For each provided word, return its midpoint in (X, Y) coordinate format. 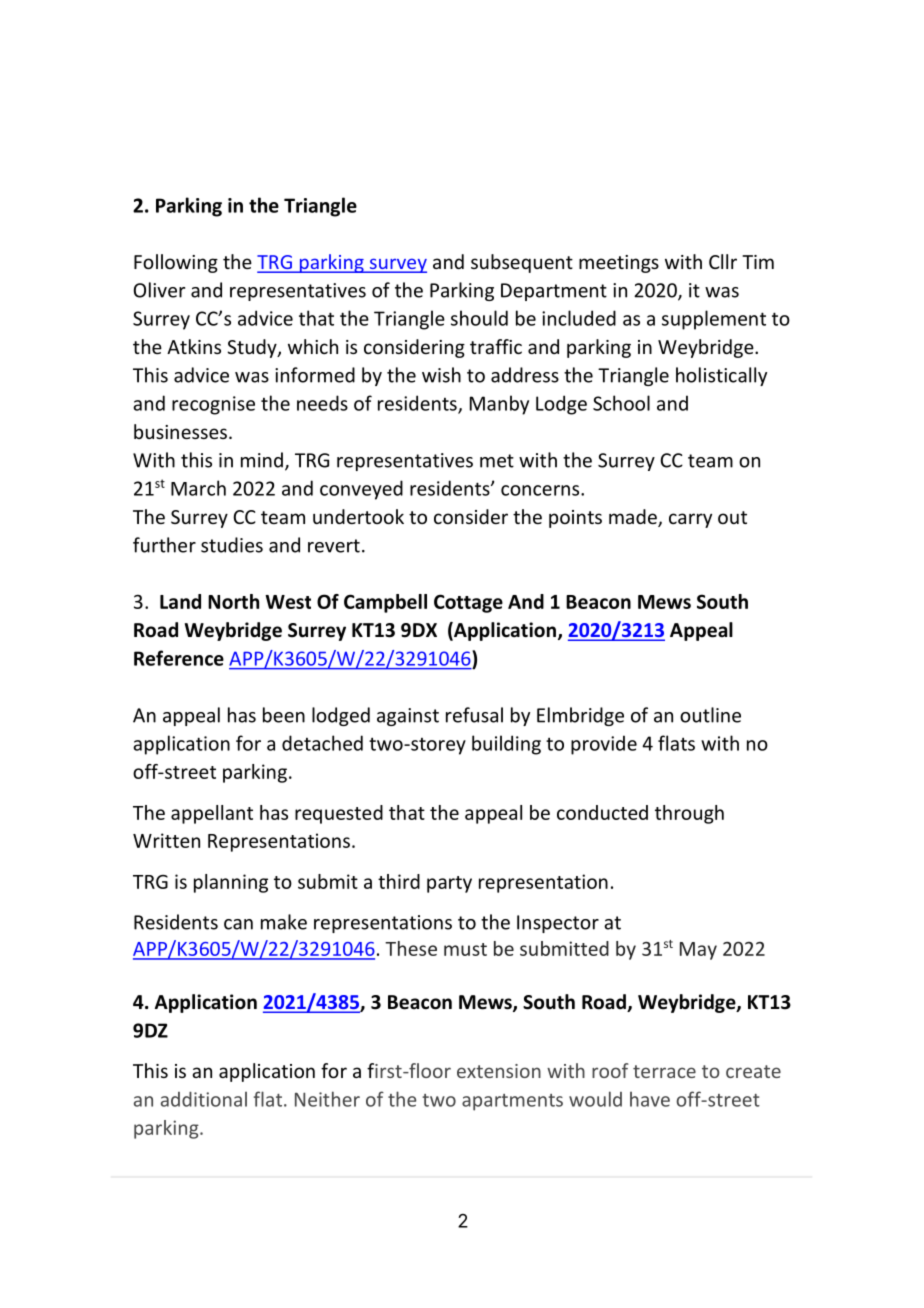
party (449, 884)
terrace (664, 1071)
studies (232, 545)
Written (166, 840)
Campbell (385, 603)
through (689, 814)
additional (204, 1099)
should (479, 318)
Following (176, 263)
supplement (714, 320)
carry (690, 520)
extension (499, 1071)
